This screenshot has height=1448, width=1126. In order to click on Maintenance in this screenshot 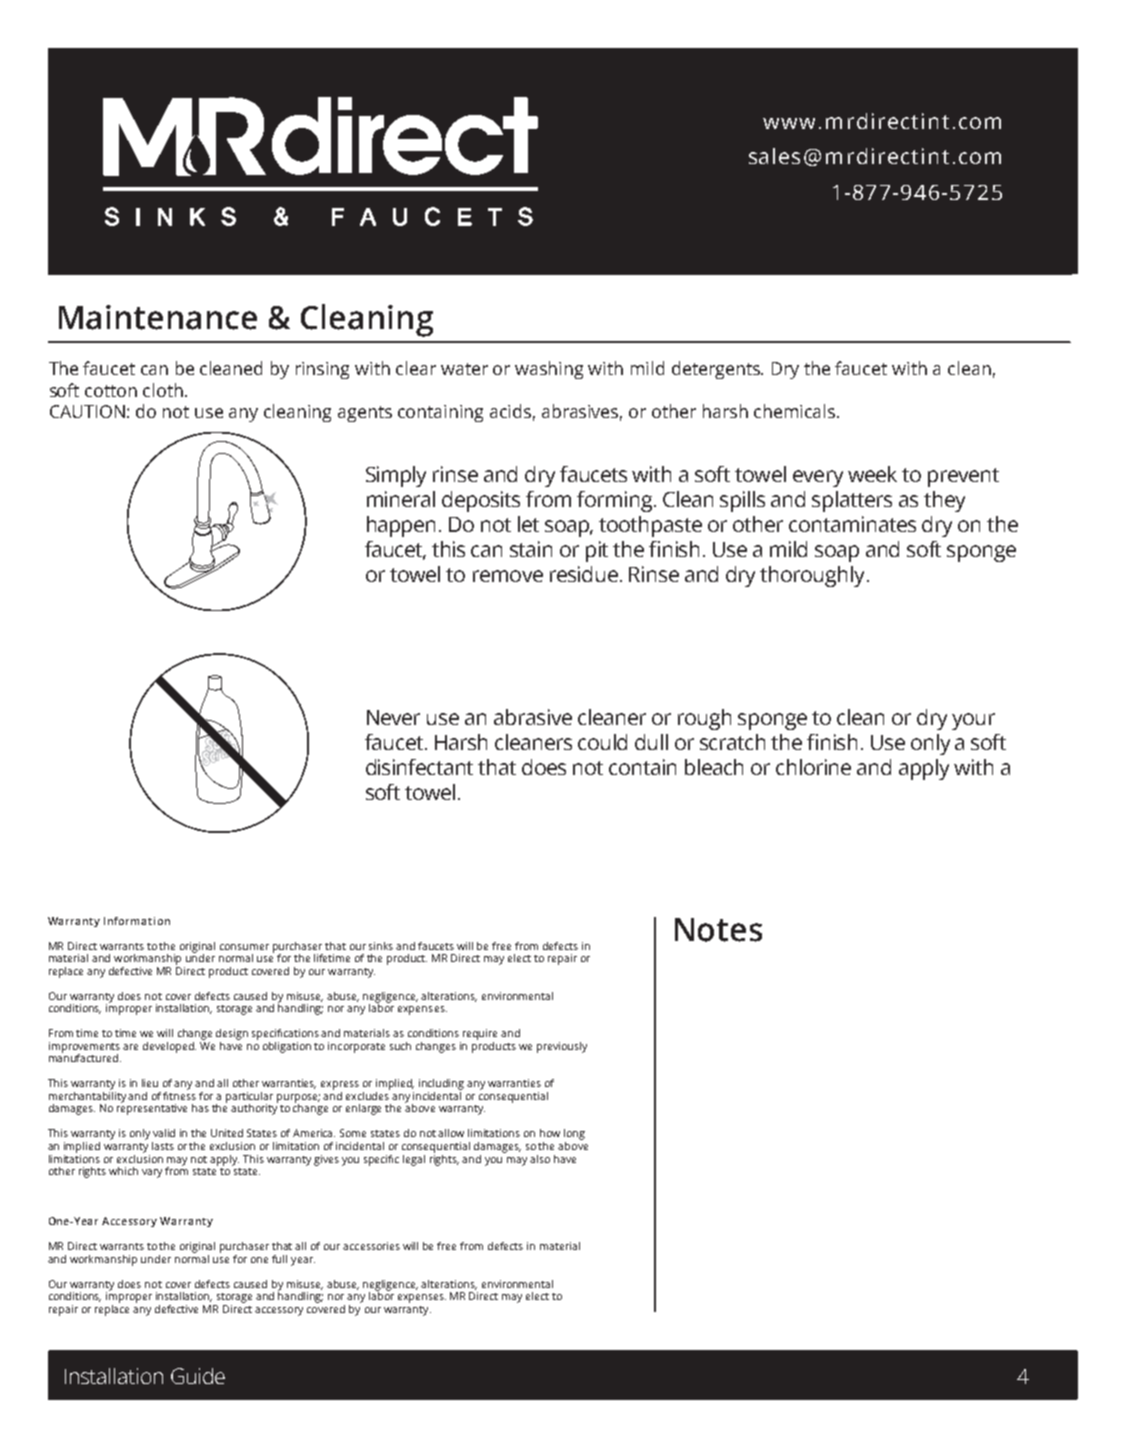, I will do `click(158, 317)`.
